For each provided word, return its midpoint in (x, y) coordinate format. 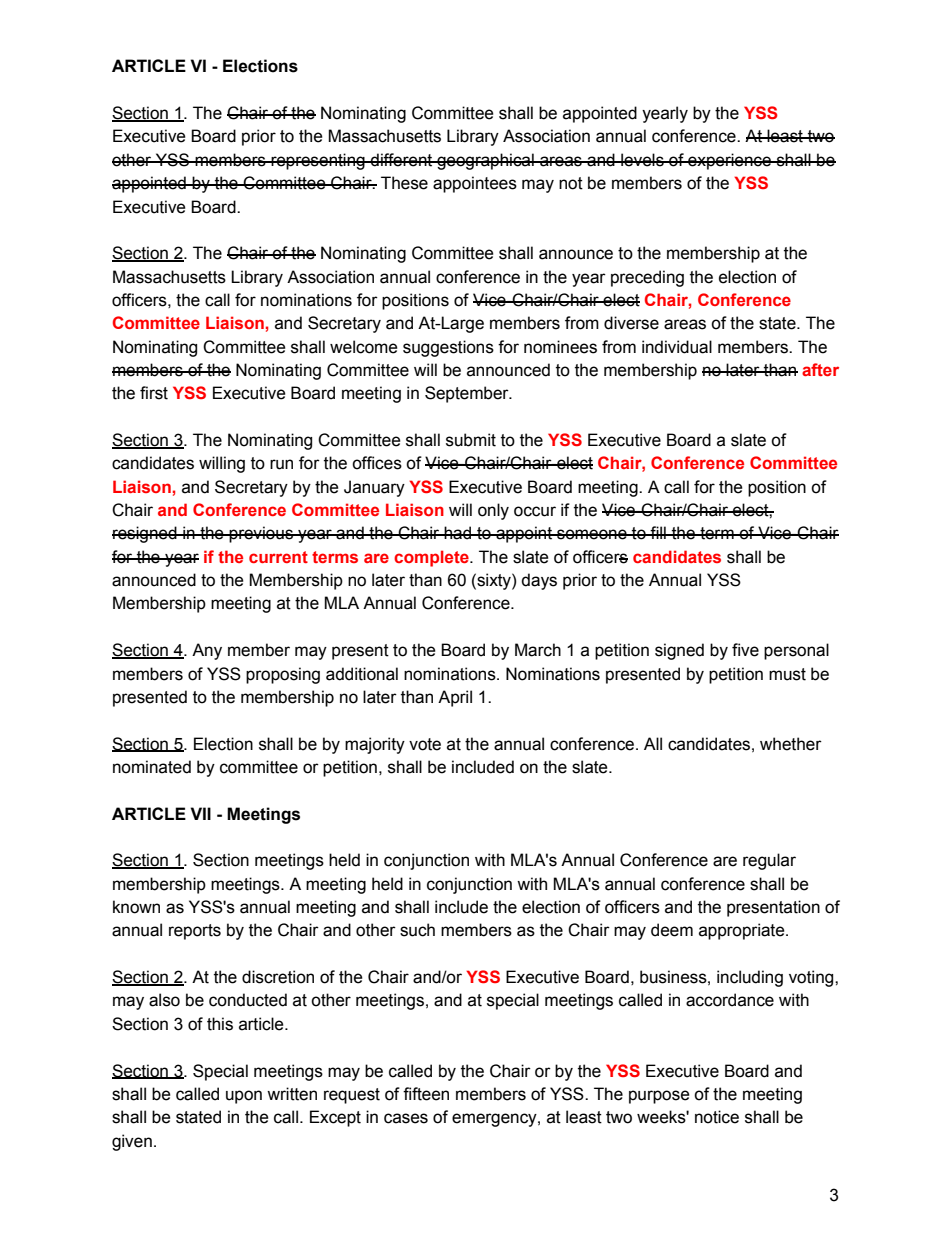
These (404, 183)
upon (244, 1097)
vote (425, 744)
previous (261, 534)
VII (200, 813)
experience (729, 161)
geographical (485, 161)
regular (769, 861)
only (493, 511)
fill (658, 532)
